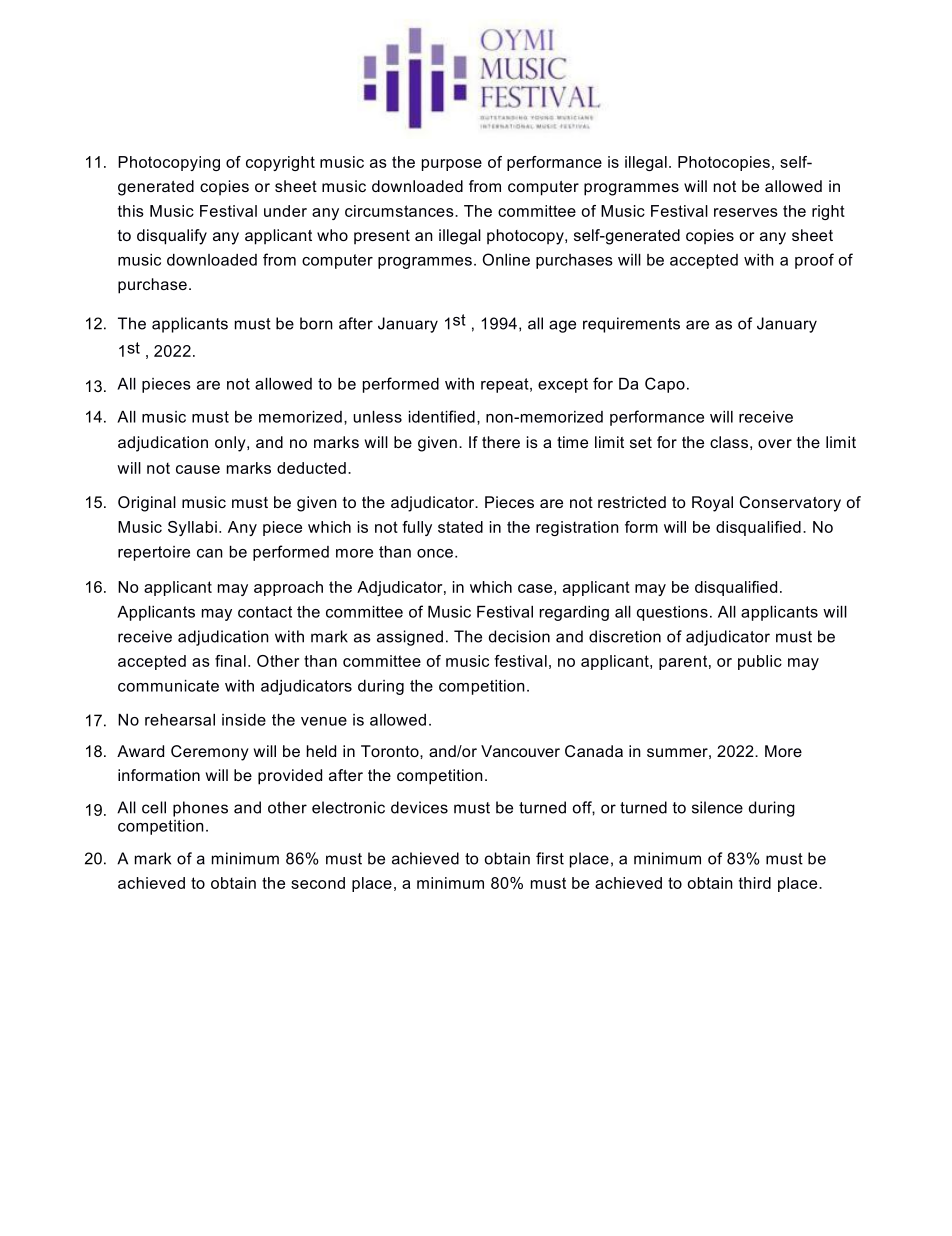  I want to click on first, so click(550, 858).
